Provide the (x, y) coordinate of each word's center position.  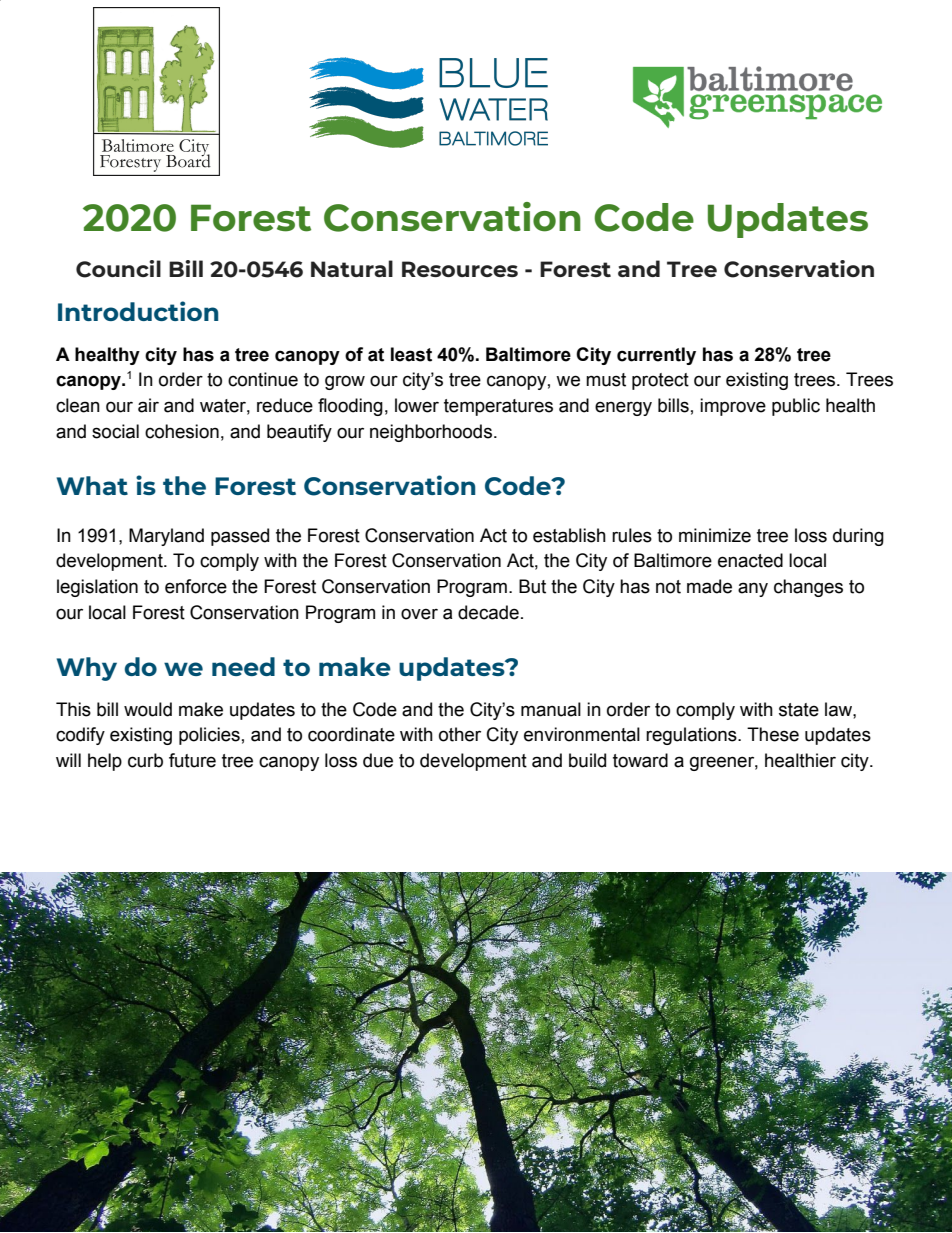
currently (656, 356)
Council (118, 269)
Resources (460, 269)
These (773, 734)
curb (145, 760)
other (460, 734)
